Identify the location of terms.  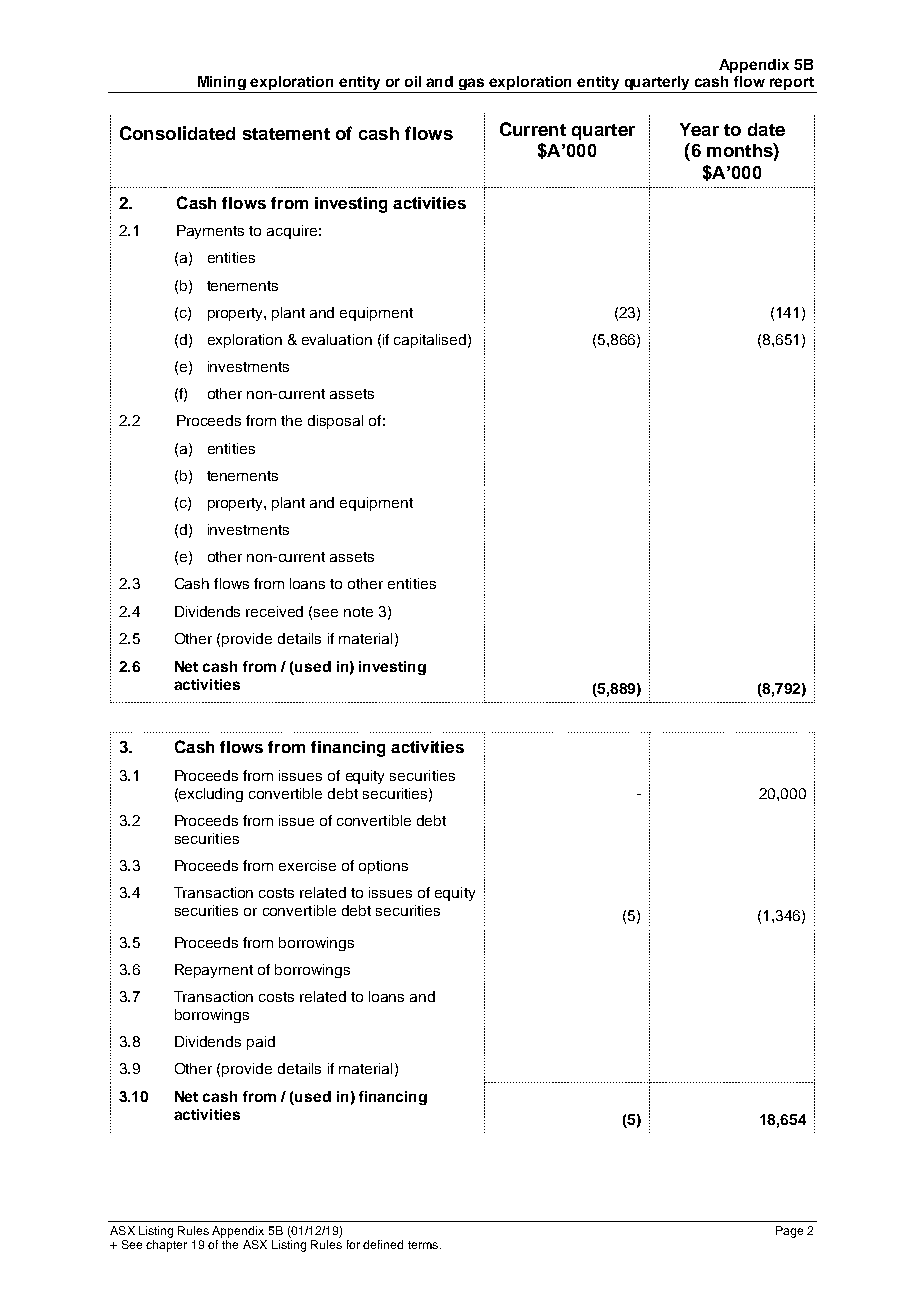
(424, 1245).
